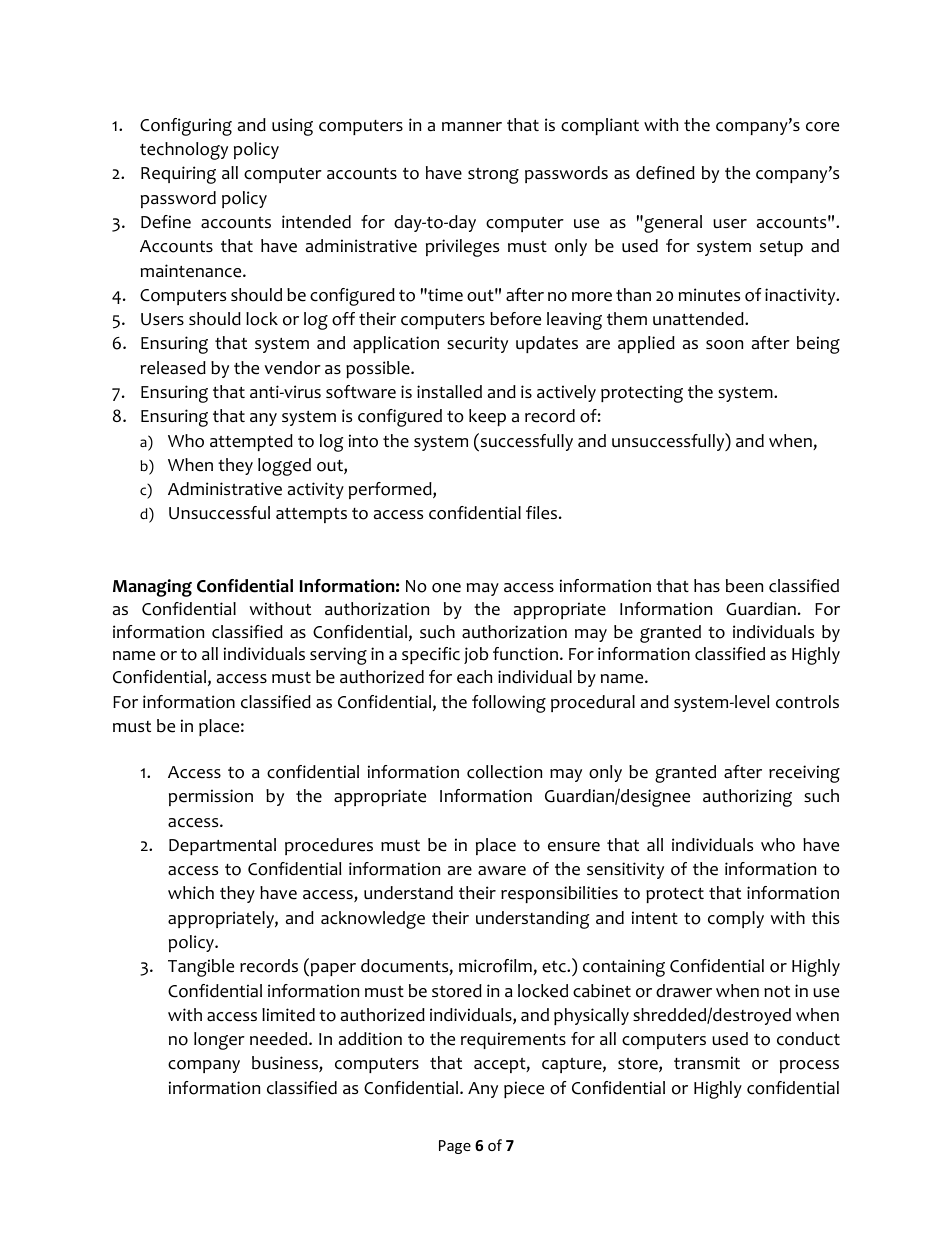 This screenshot has width=952, height=1233. What do you see at coordinates (504, 772) in the screenshot?
I see `collection` at bounding box center [504, 772].
